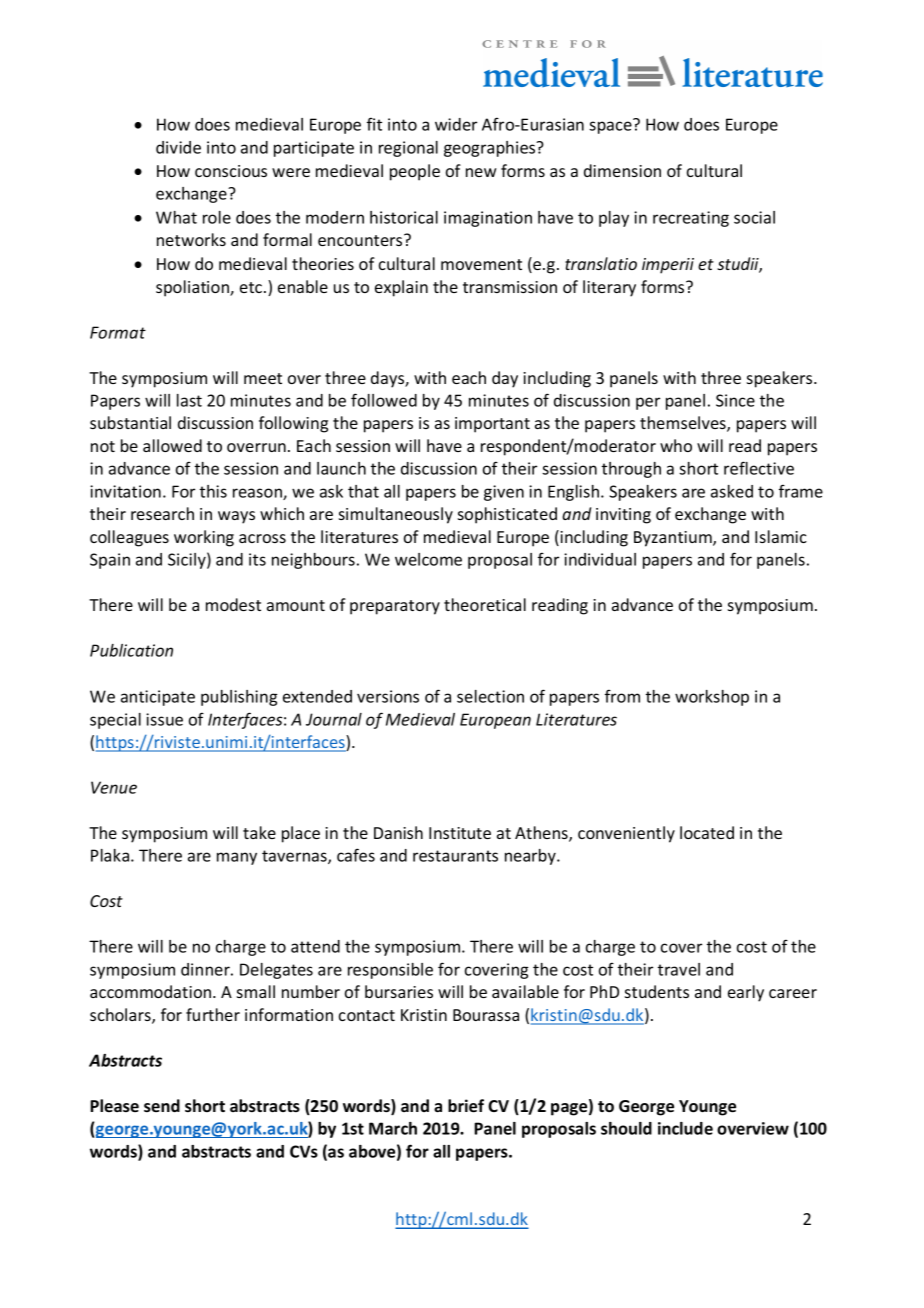 This image has width=924, height=1308. I want to click on given, so click(504, 493).
